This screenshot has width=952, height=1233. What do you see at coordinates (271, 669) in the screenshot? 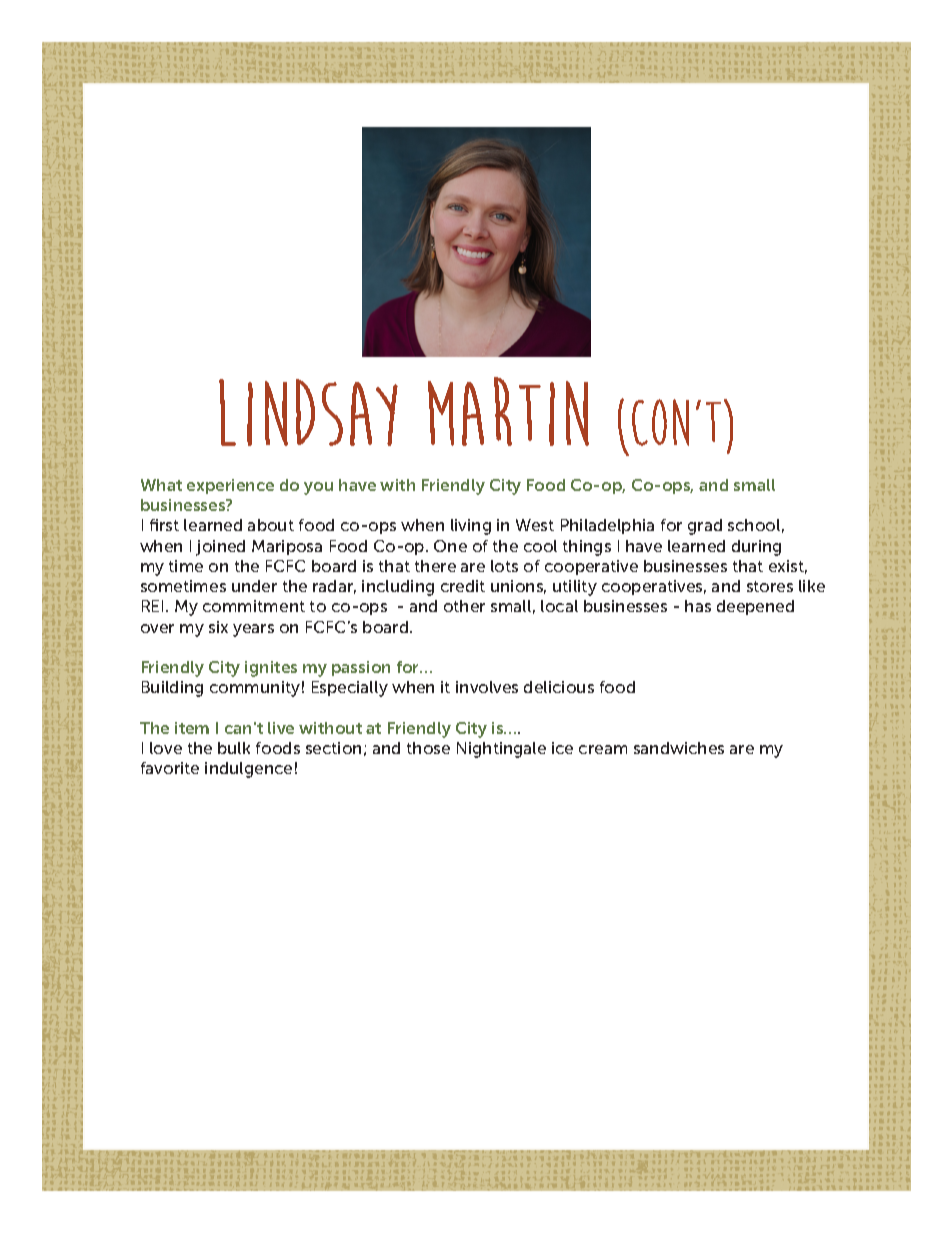
I see `ignites` at bounding box center [271, 669].
